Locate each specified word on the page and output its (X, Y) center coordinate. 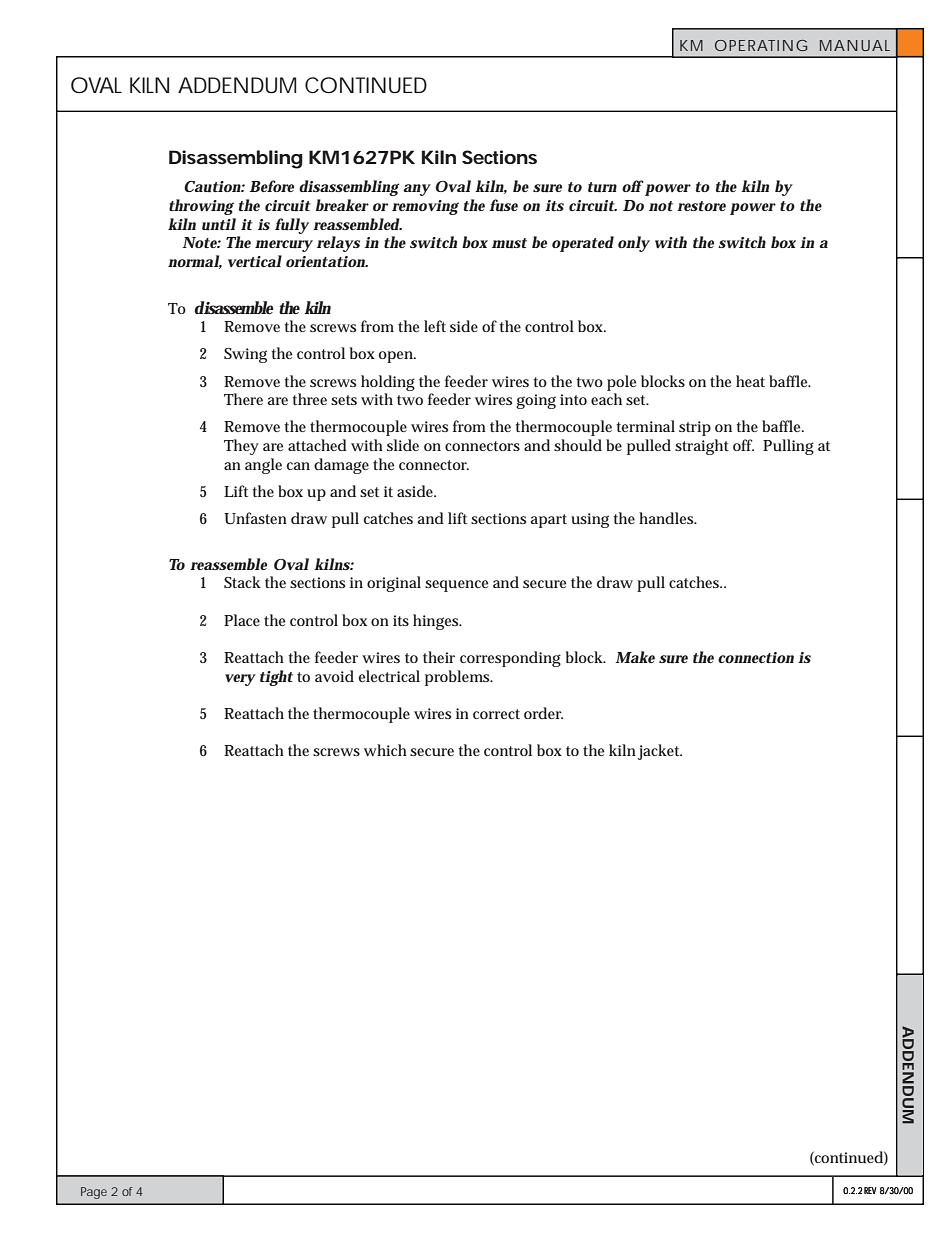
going (536, 401)
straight (702, 447)
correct (496, 714)
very (240, 680)
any (417, 190)
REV (870, 1190)
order (543, 713)
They (241, 447)
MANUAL (855, 45)
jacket (660, 752)
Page (94, 1193)
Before (272, 186)
